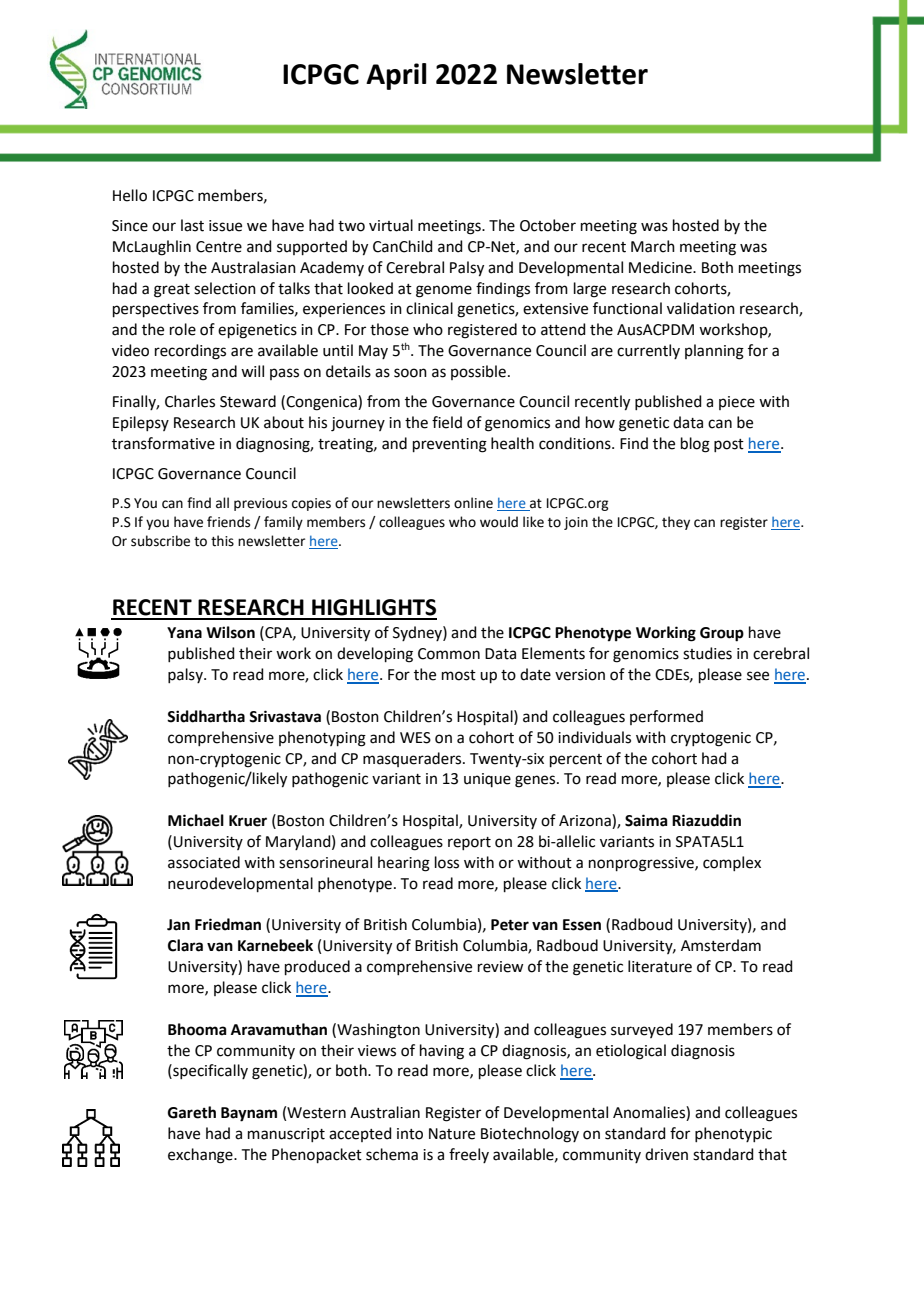 The image size is (924, 1308). I want to click on Nature, so click(452, 1134).
